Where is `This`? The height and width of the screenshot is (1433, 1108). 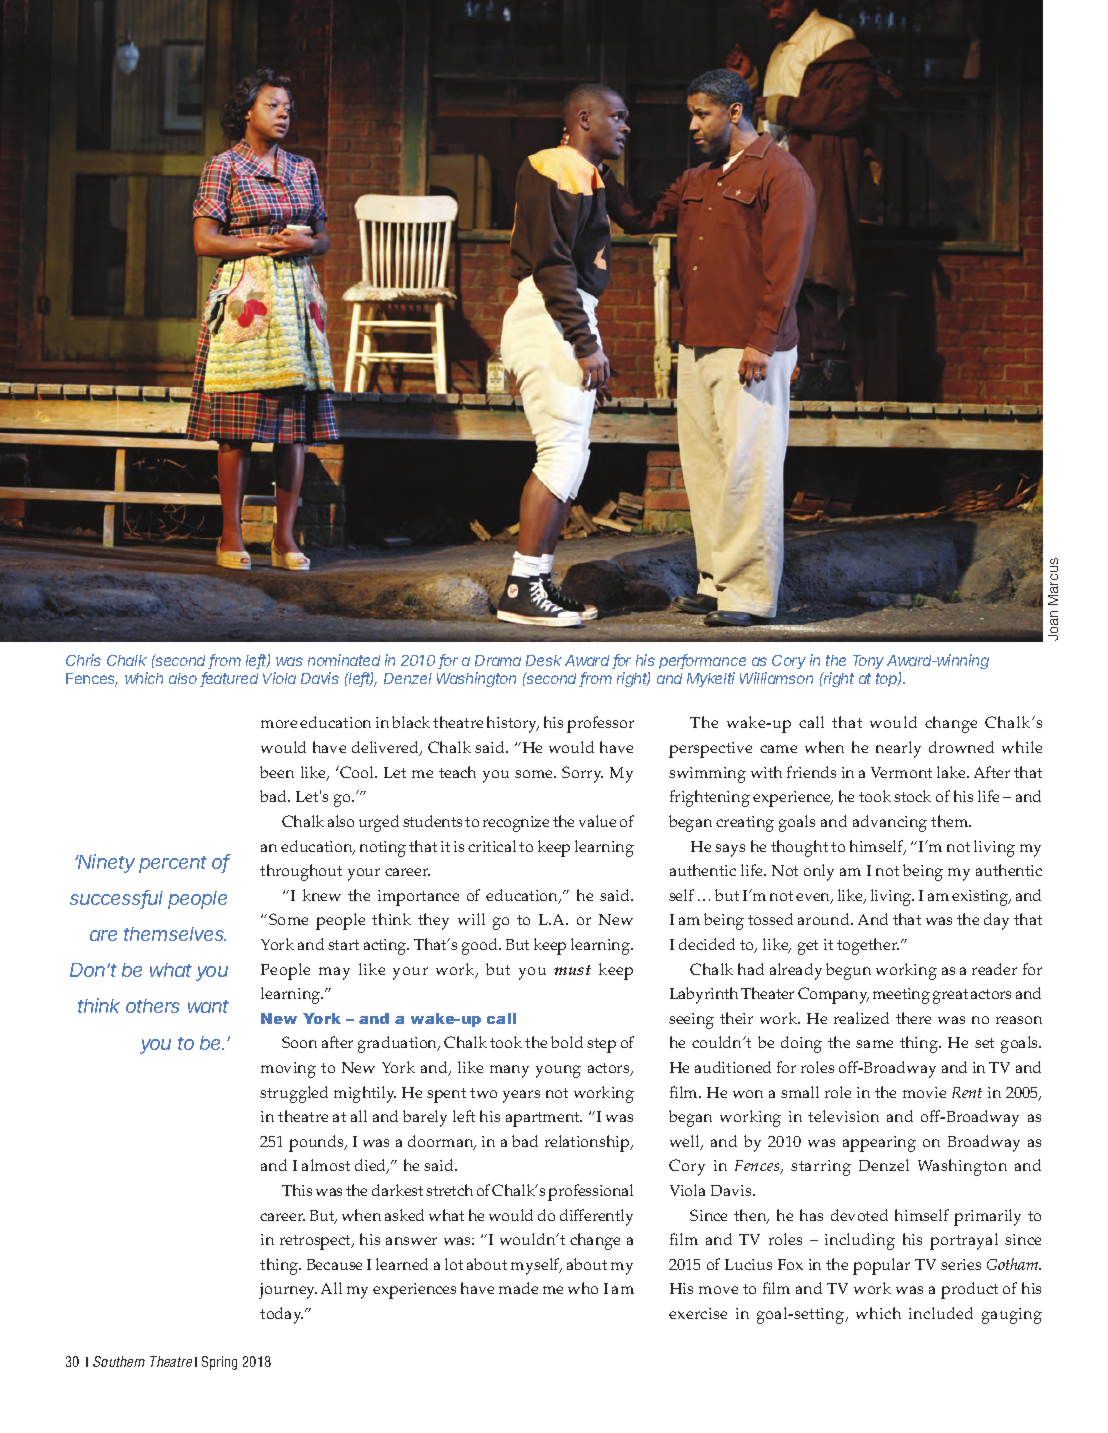
This is located at coordinates (297, 1190).
